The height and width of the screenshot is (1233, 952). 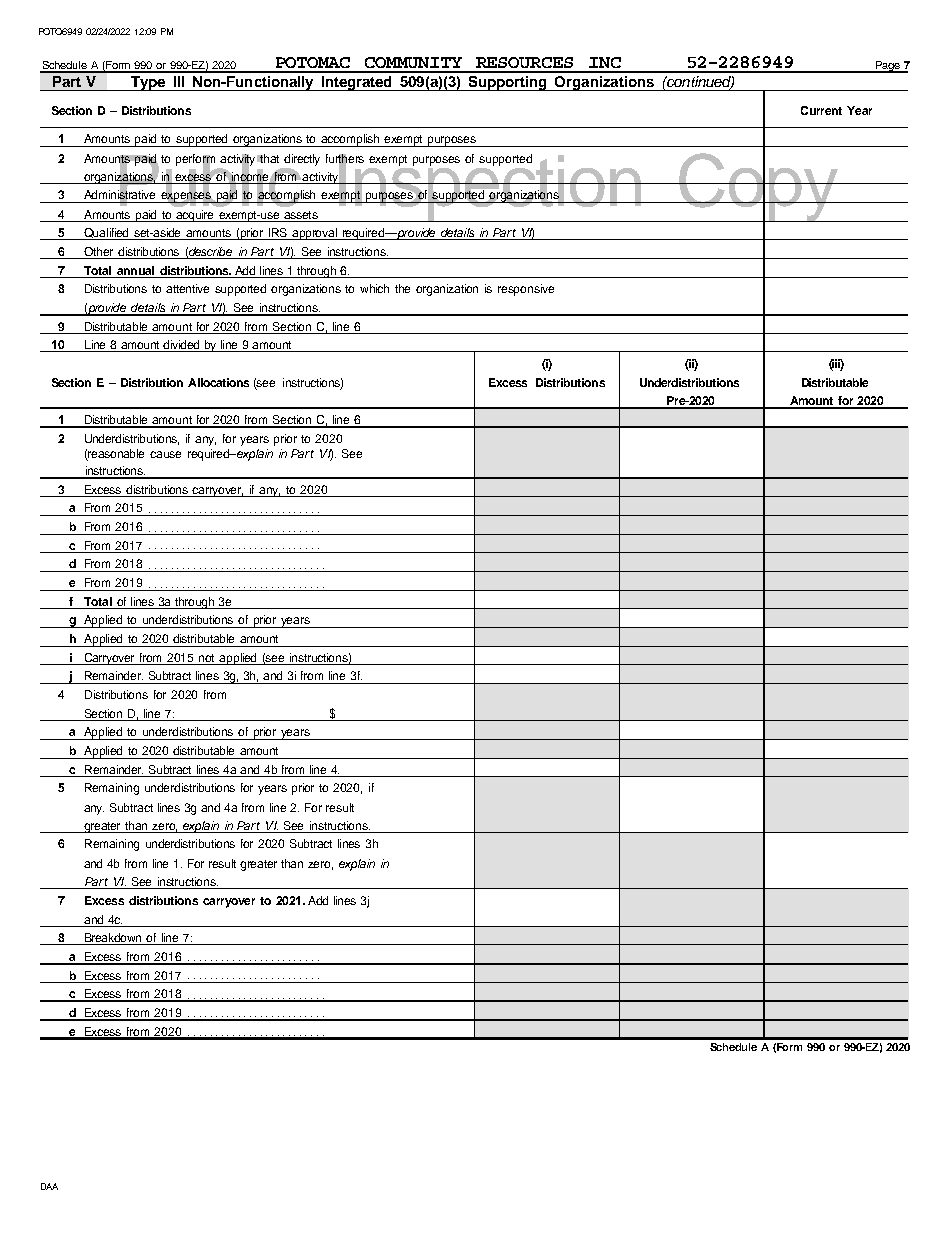 I want to click on Current, so click(x=821, y=110).
